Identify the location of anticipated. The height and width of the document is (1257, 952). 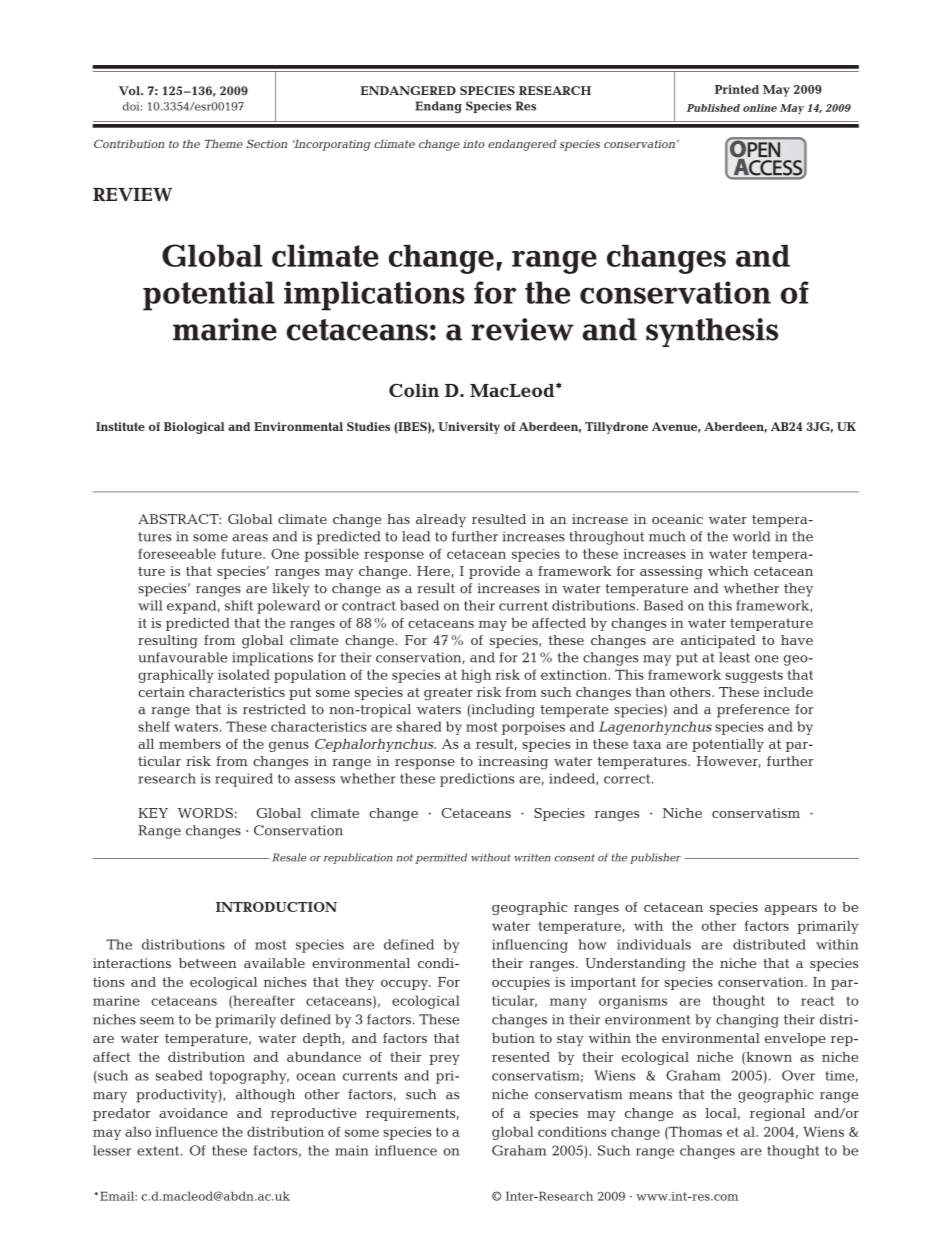
(718, 641).
